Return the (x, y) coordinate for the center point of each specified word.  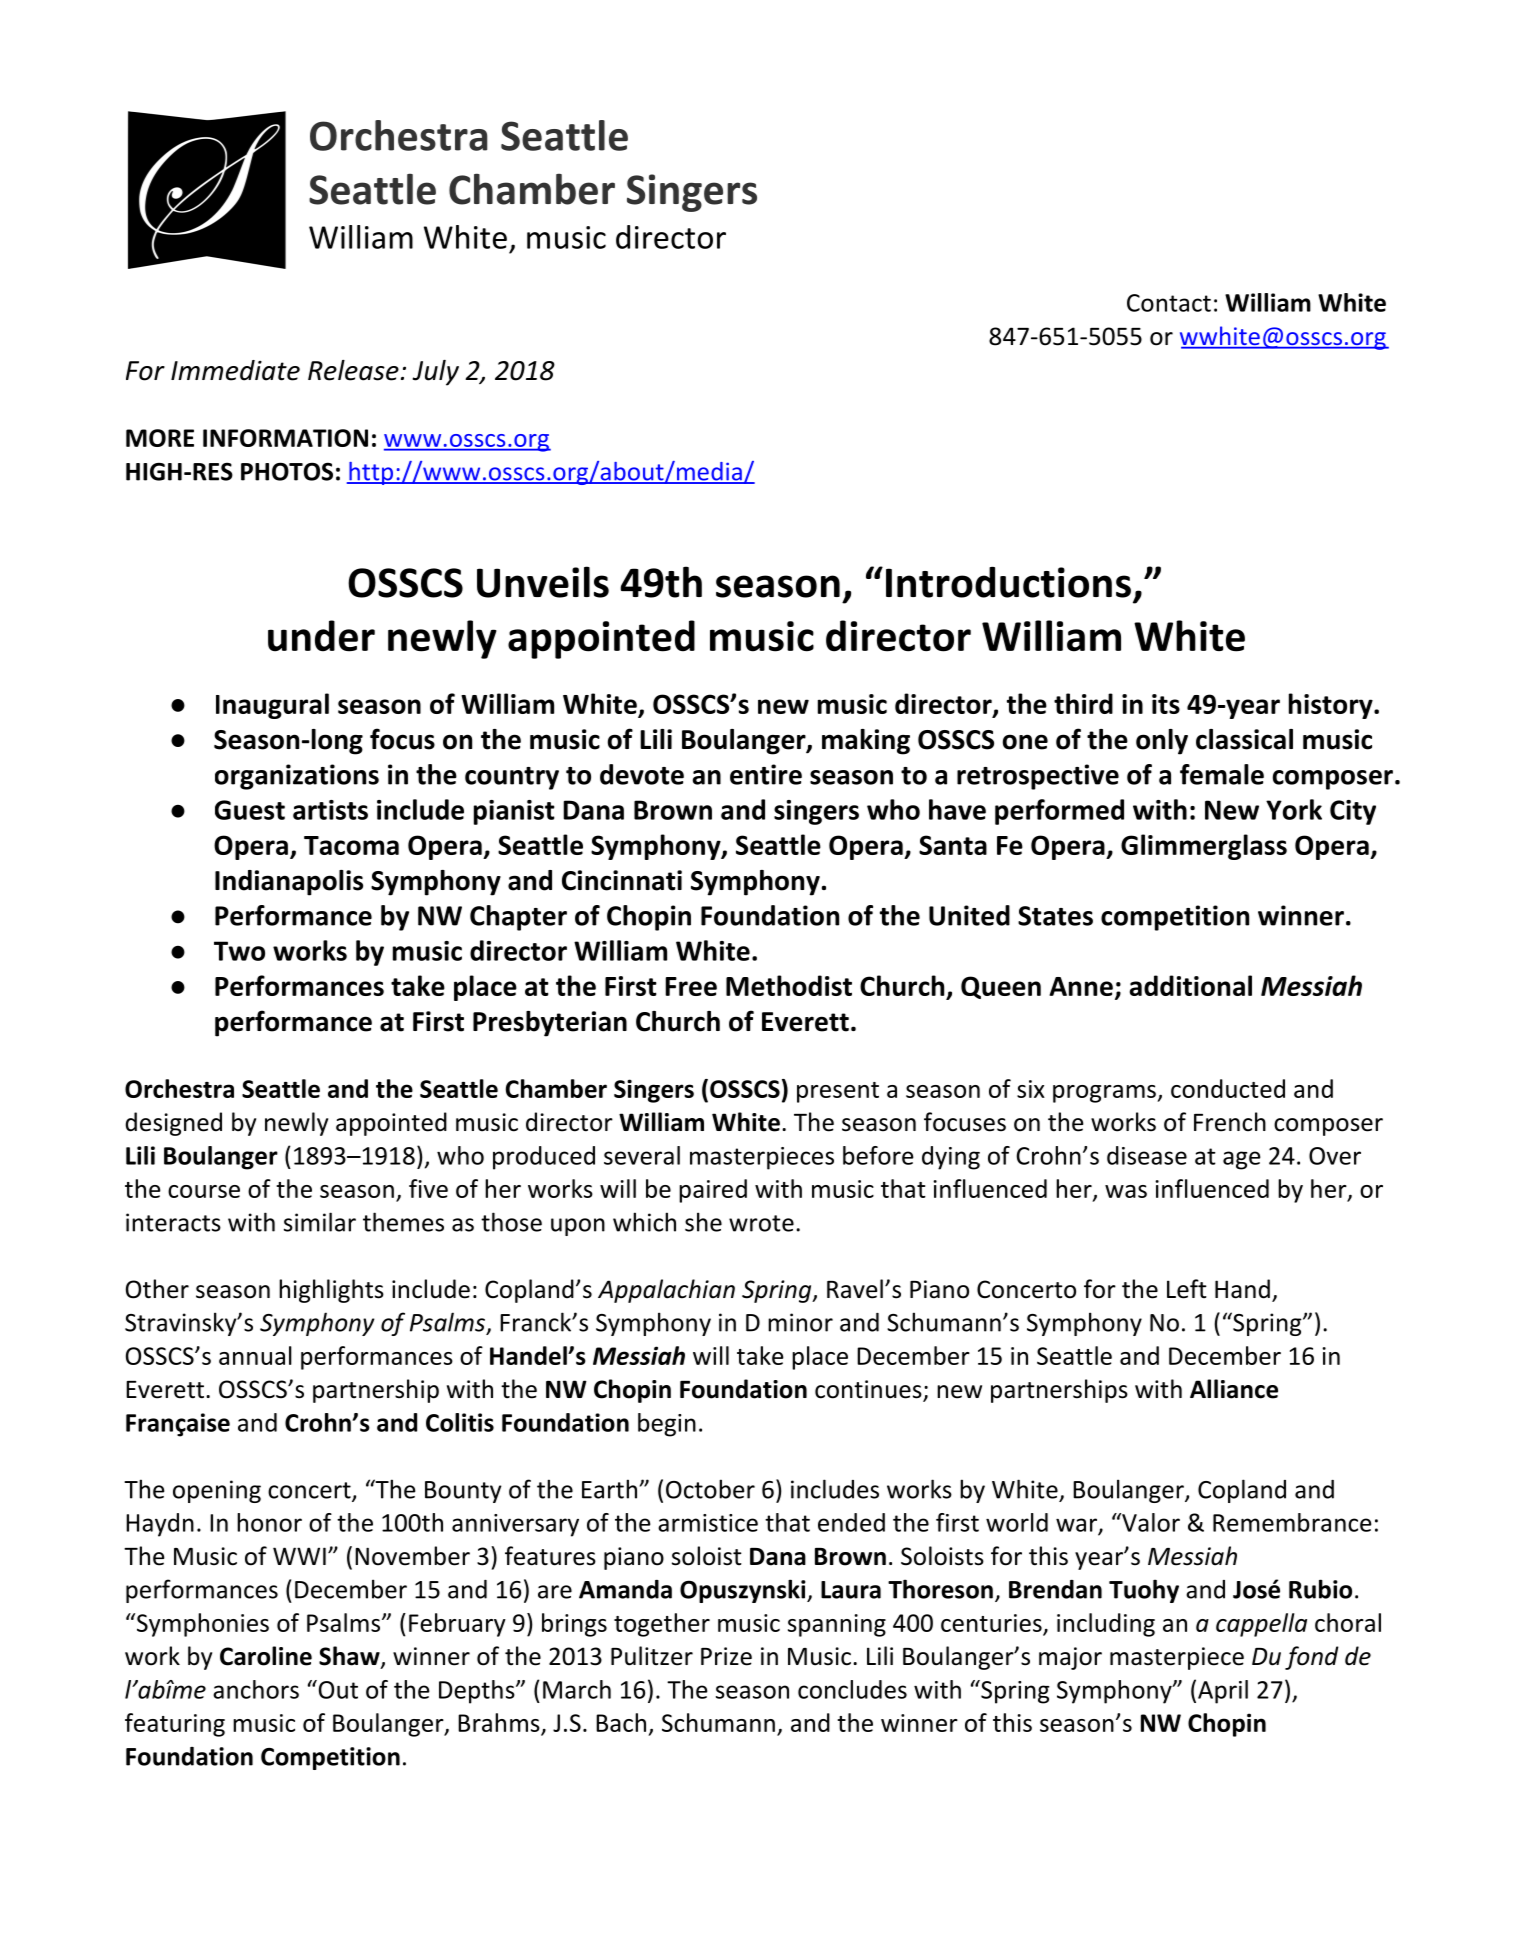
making (866, 742)
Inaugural (272, 706)
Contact (1169, 303)
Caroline (266, 1656)
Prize (726, 1656)
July (435, 373)
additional (1191, 985)
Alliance (1234, 1389)
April (1223, 1692)
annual (255, 1355)
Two (239, 951)
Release (353, 370)
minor (800, 1322)
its (1166, 704)
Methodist (789, 985)
